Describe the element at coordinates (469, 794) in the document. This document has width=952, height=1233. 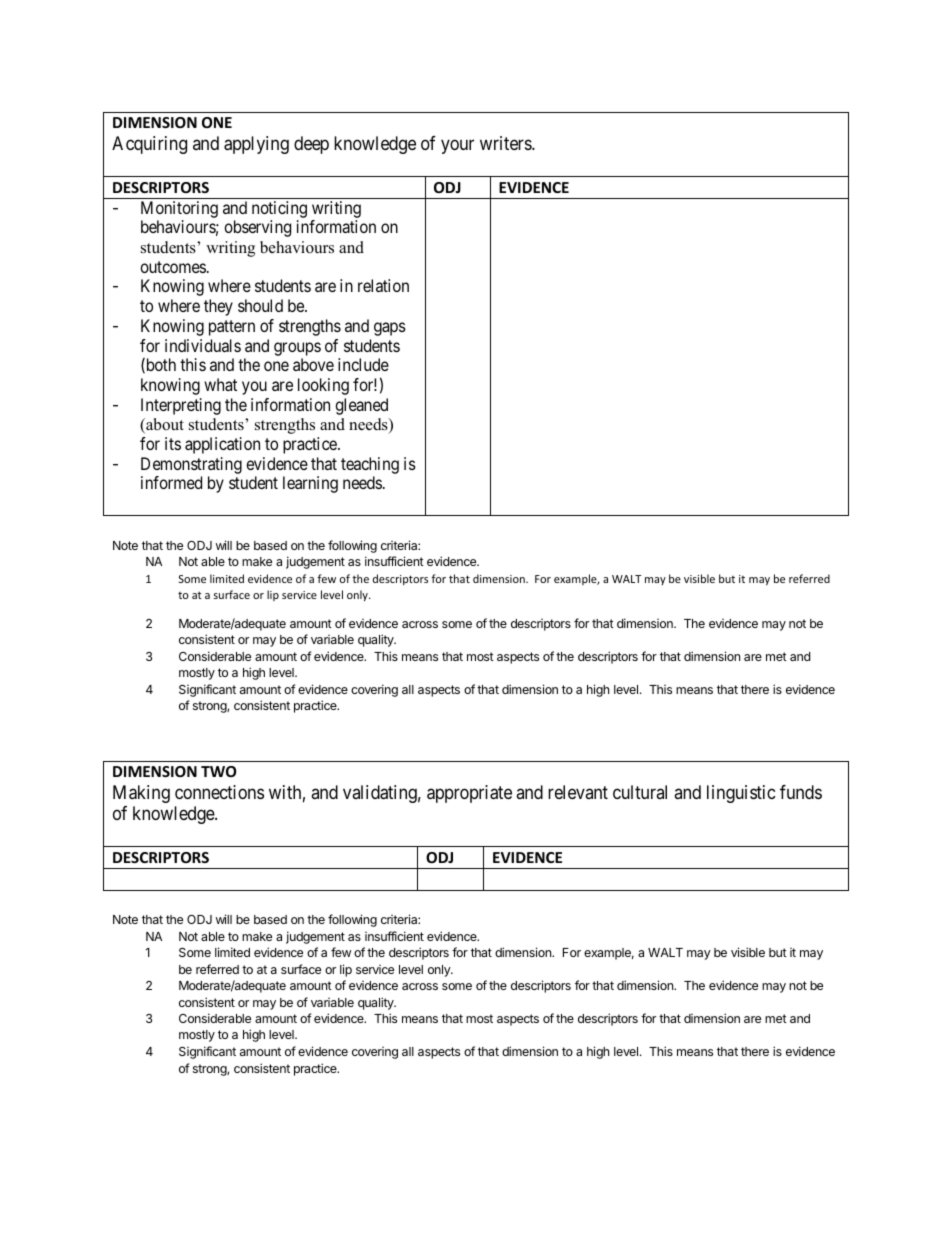
I see `appropriate` at that location.
